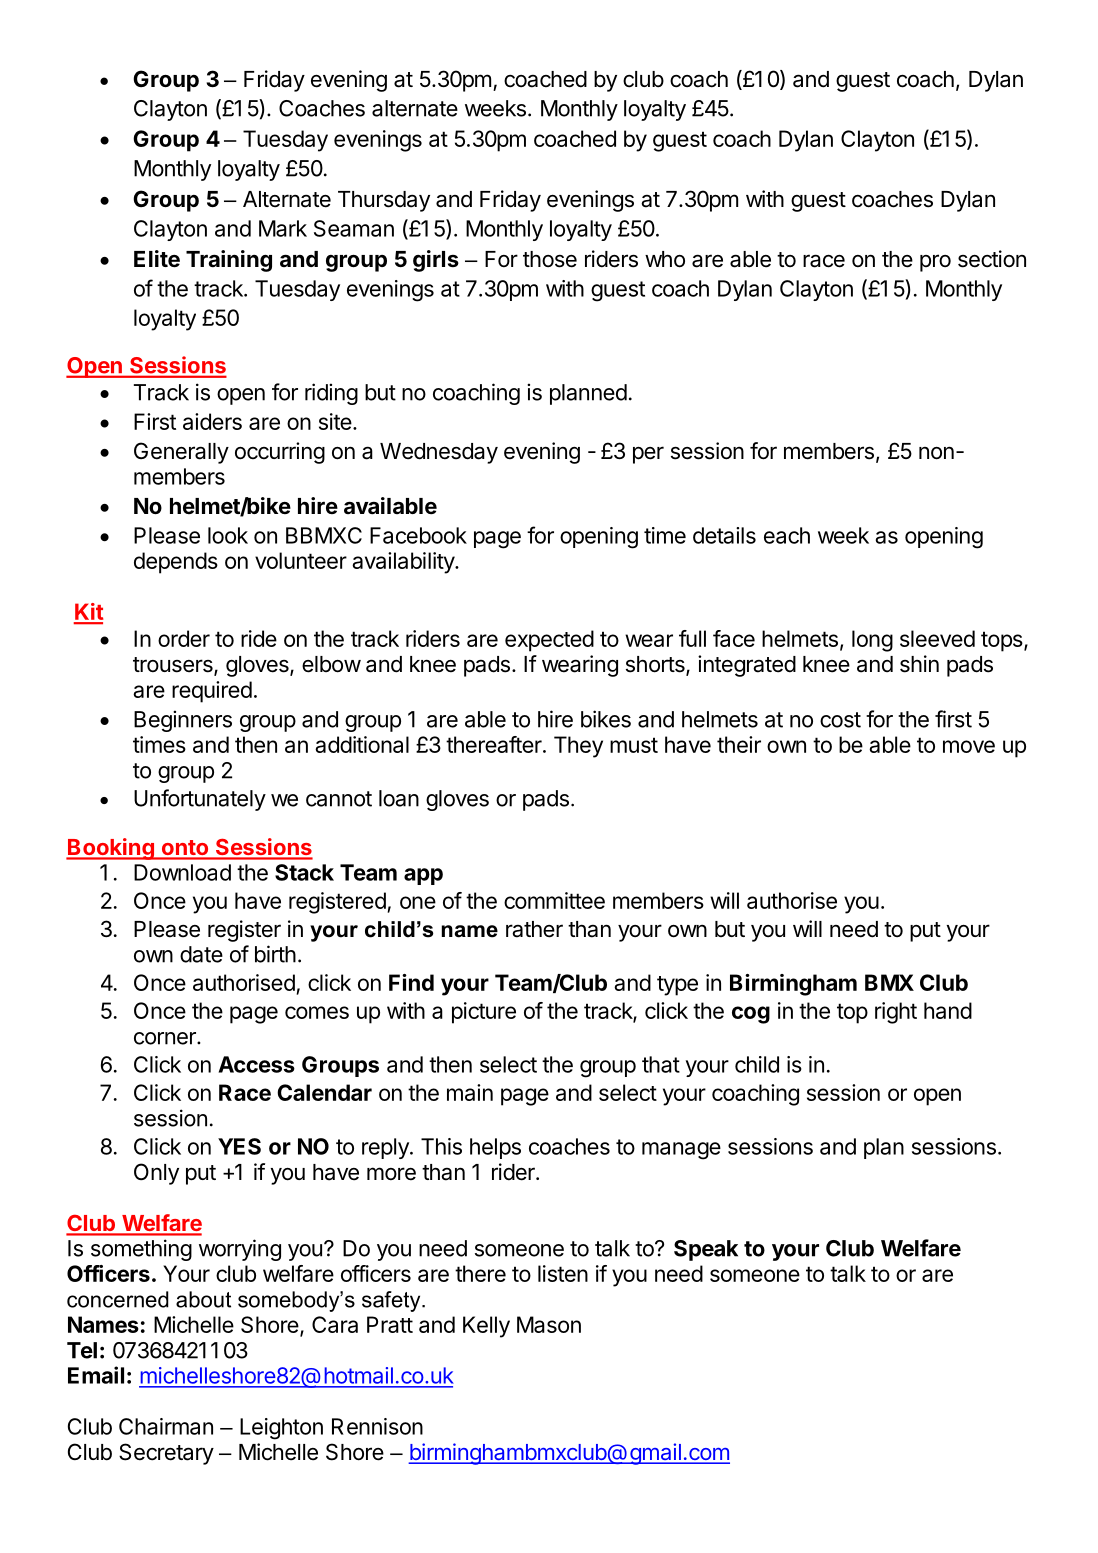 The image size is (1098, 1553). Describe the element at coordinates (229, 261) in the screenshot. I see `Training` at that location.
